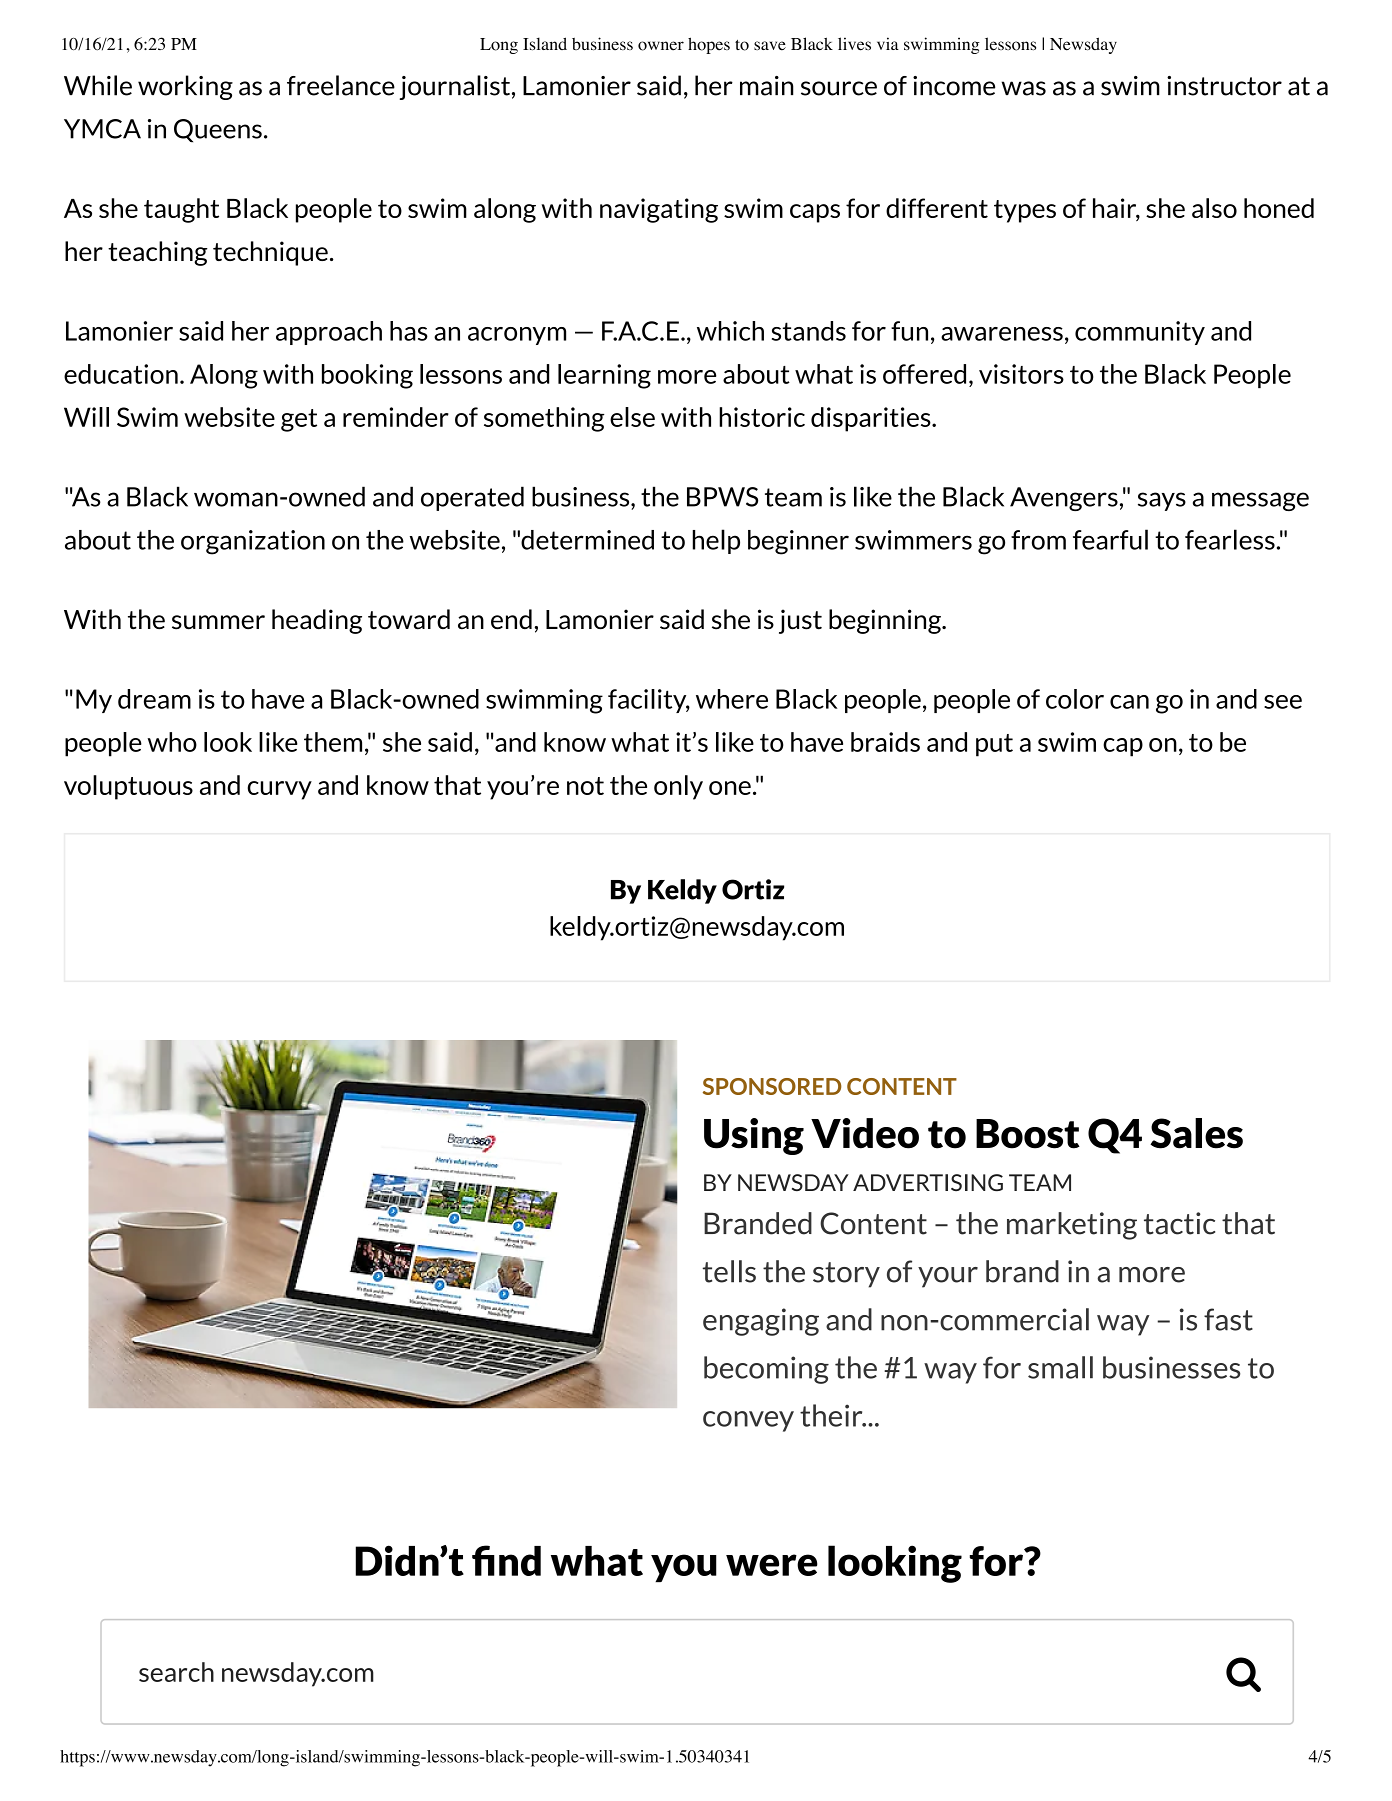  What do you see at coordinates (772, 1565) in the screenshot?
I see `were` at bounding box center [772, 1565].
